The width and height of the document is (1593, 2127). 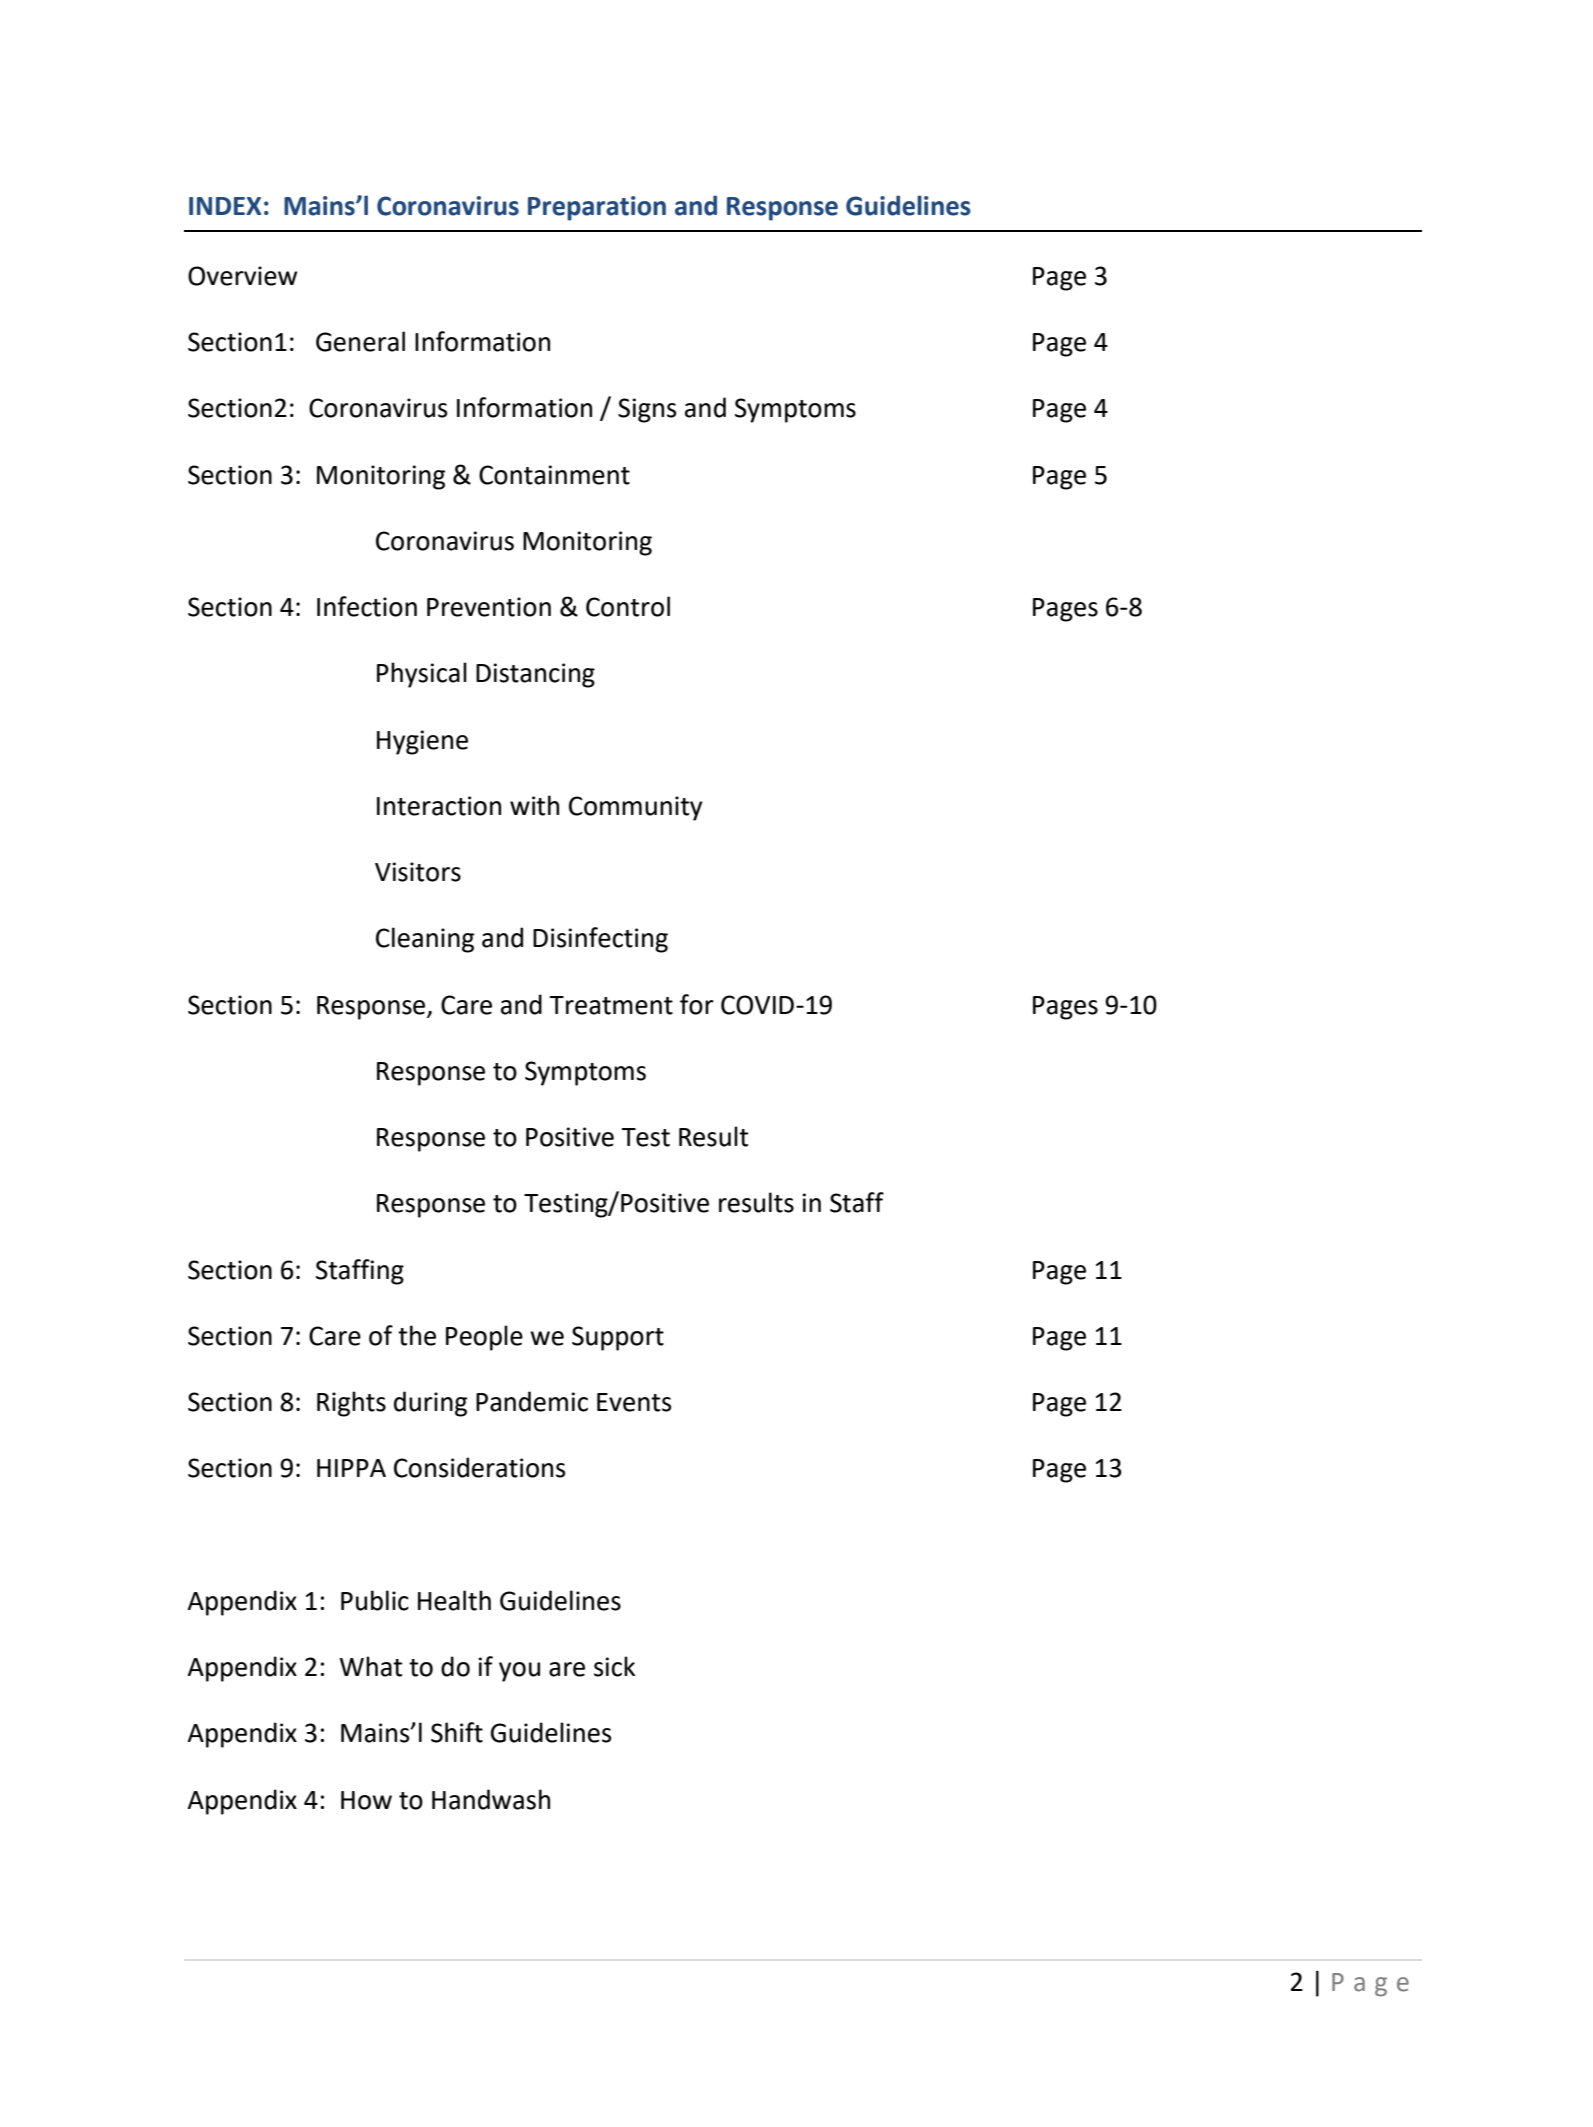 What do you see at coordinates (439, 806) in the document?
I see `Interaction` at bounding box center [439, 806].
